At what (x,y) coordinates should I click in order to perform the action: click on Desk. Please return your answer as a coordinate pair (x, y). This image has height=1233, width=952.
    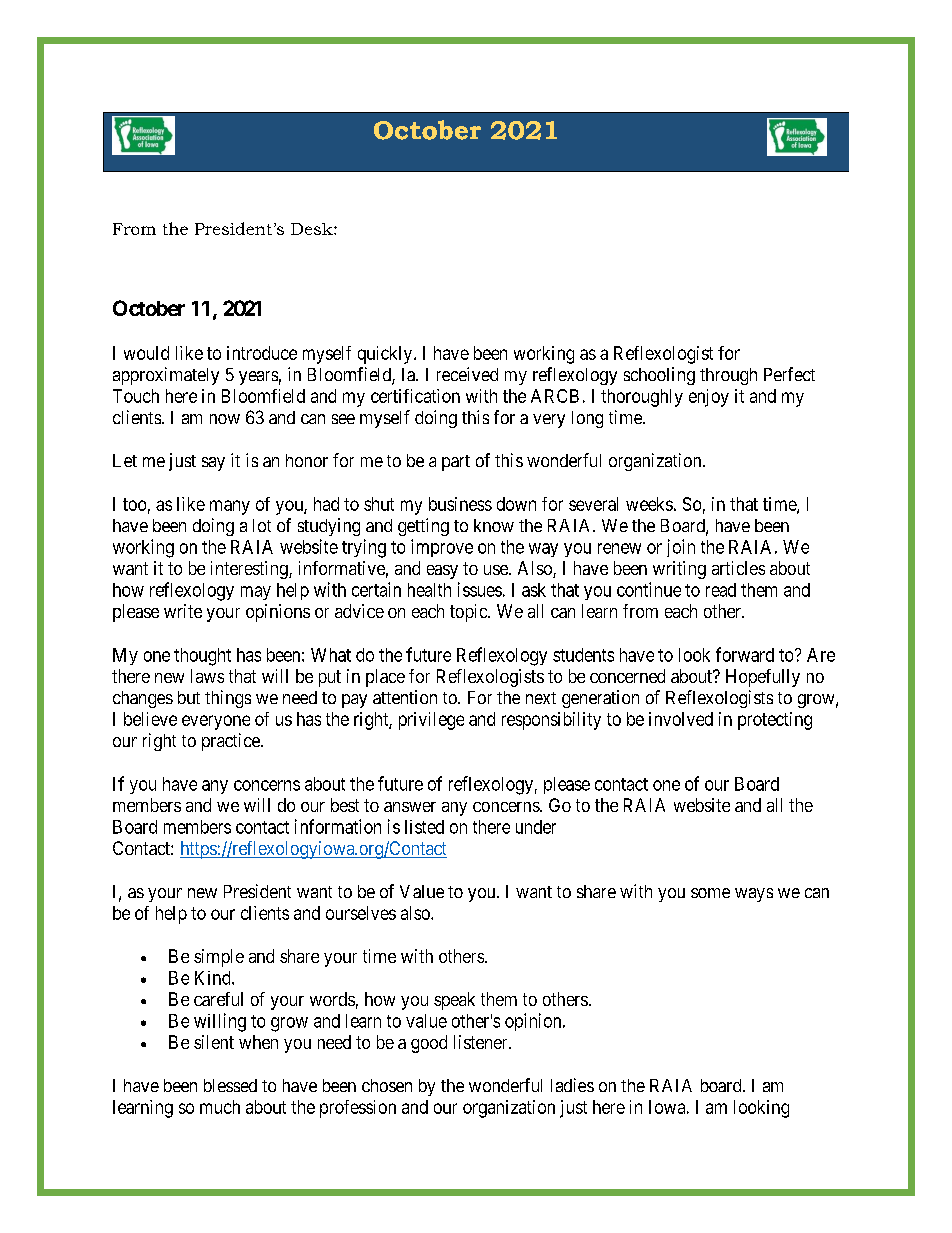
    Looking at the image, I should click on (313, 229).
